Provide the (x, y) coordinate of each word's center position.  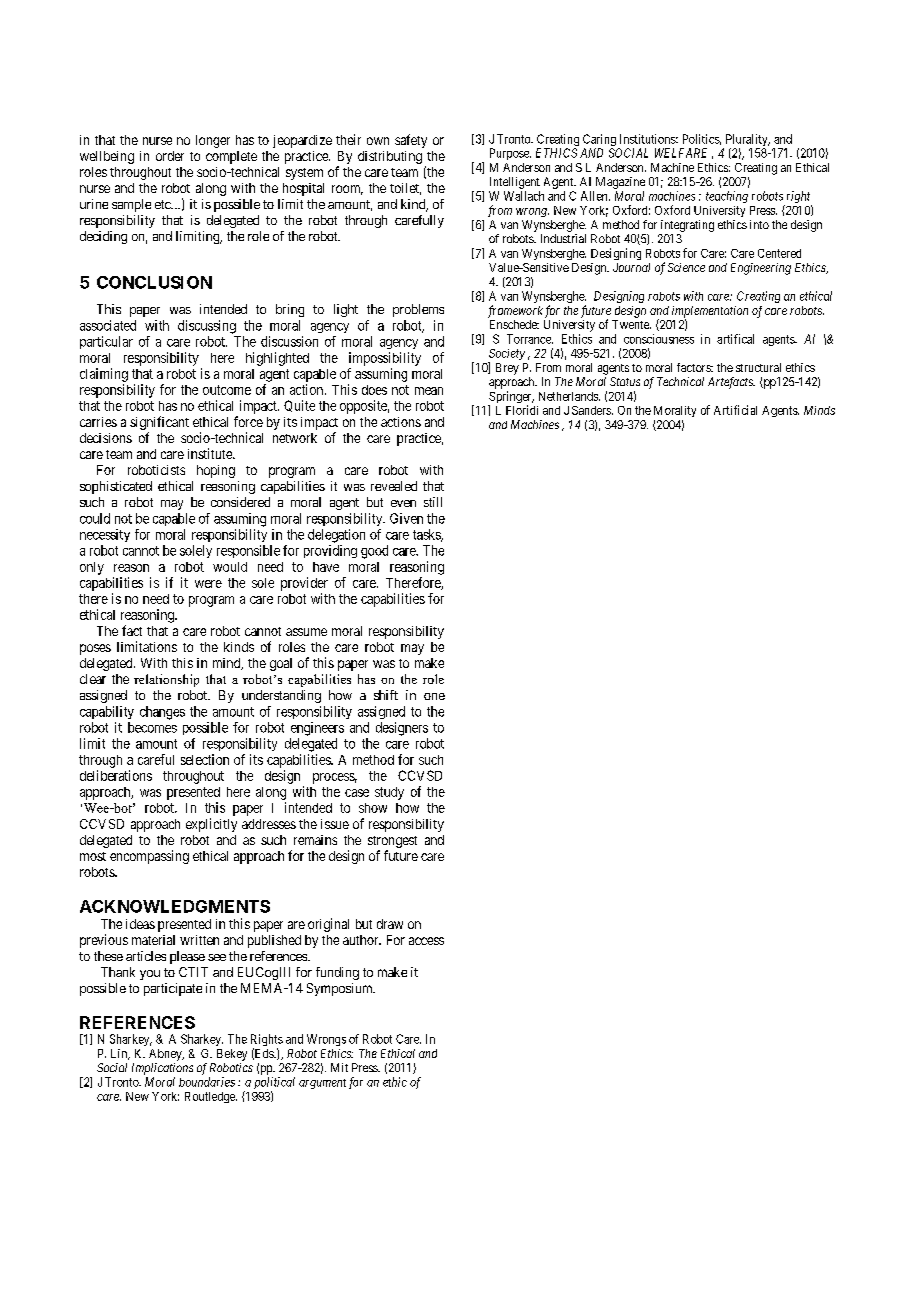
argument (322, 1084)
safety (411, 141)
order (170, 156)
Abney (166, 1055)
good (374, 552)
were (208, 584)
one (434, 696)
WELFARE (681, 153)
